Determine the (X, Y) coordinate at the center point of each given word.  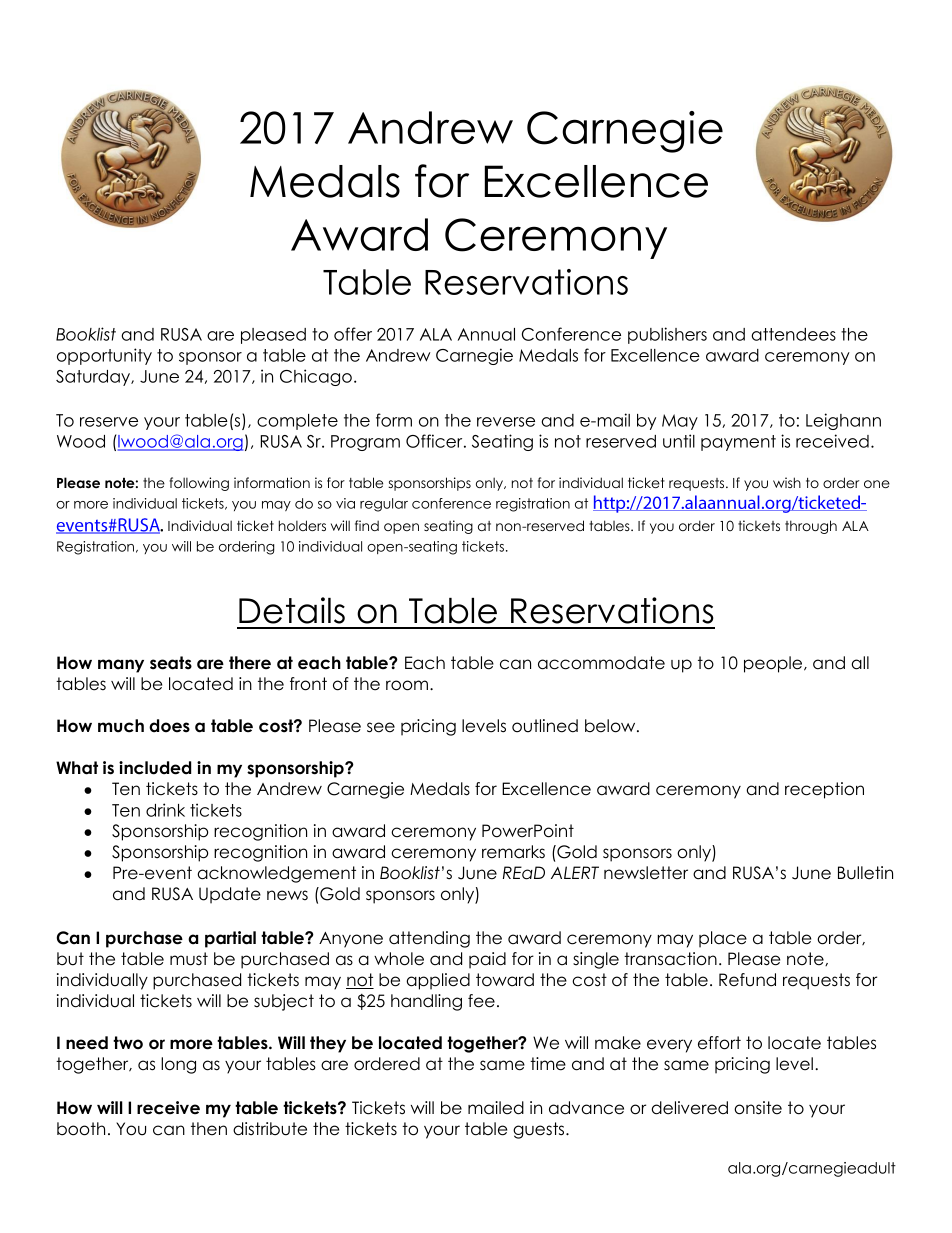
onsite (758, 1108)
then (209, 1129)
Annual (486, 334)
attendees (794, 334)
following (199, 484)
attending (429, 939)
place (723, 939)
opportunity (104, 356)
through (811, 527)
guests (540, 1130)
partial (230, 939)
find (367, 525)
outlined (545, 726)
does (169, 726)
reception (824, 790)
